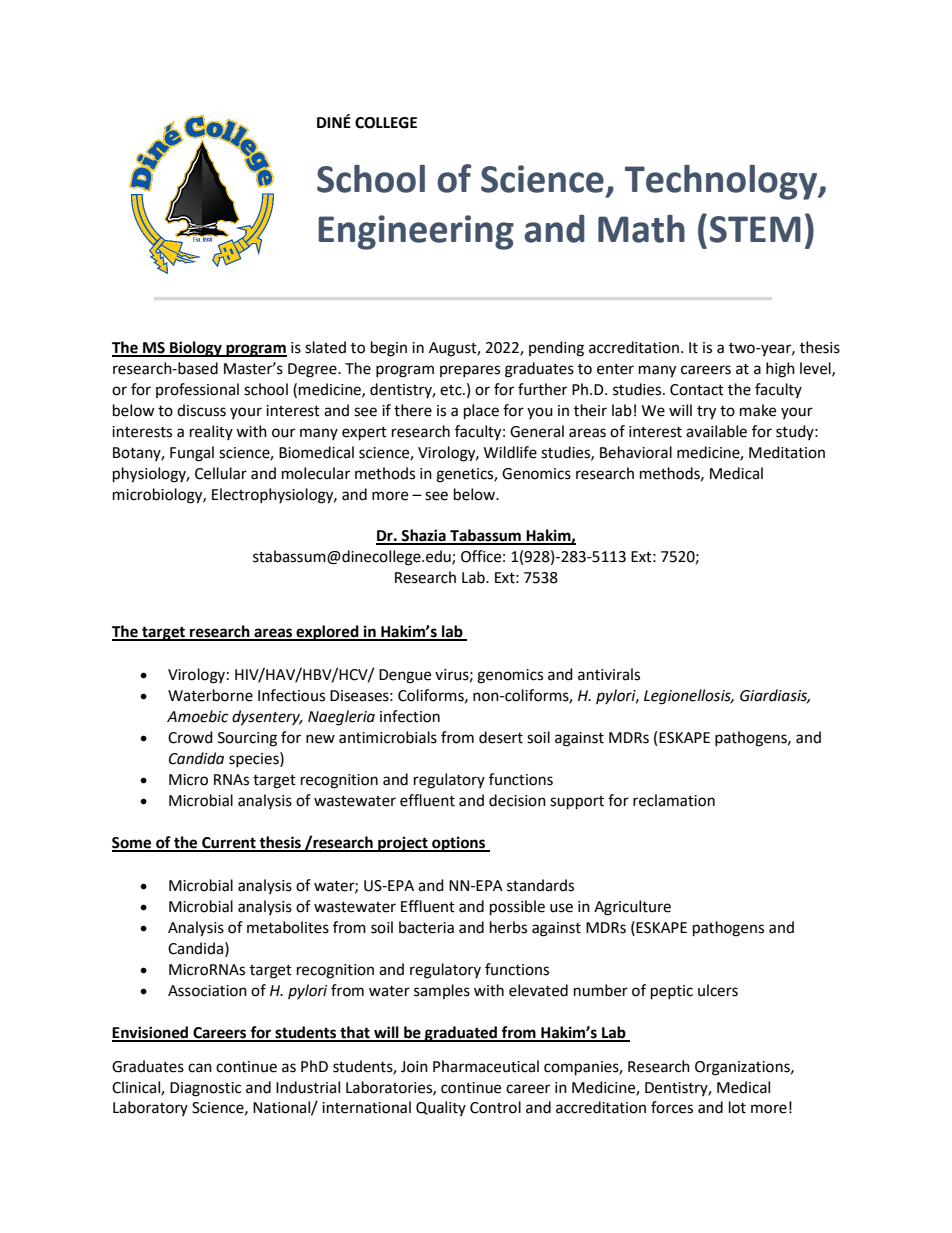  Describe the element at coordinates (722, 182) in the image. I see `Technology` at that location.
